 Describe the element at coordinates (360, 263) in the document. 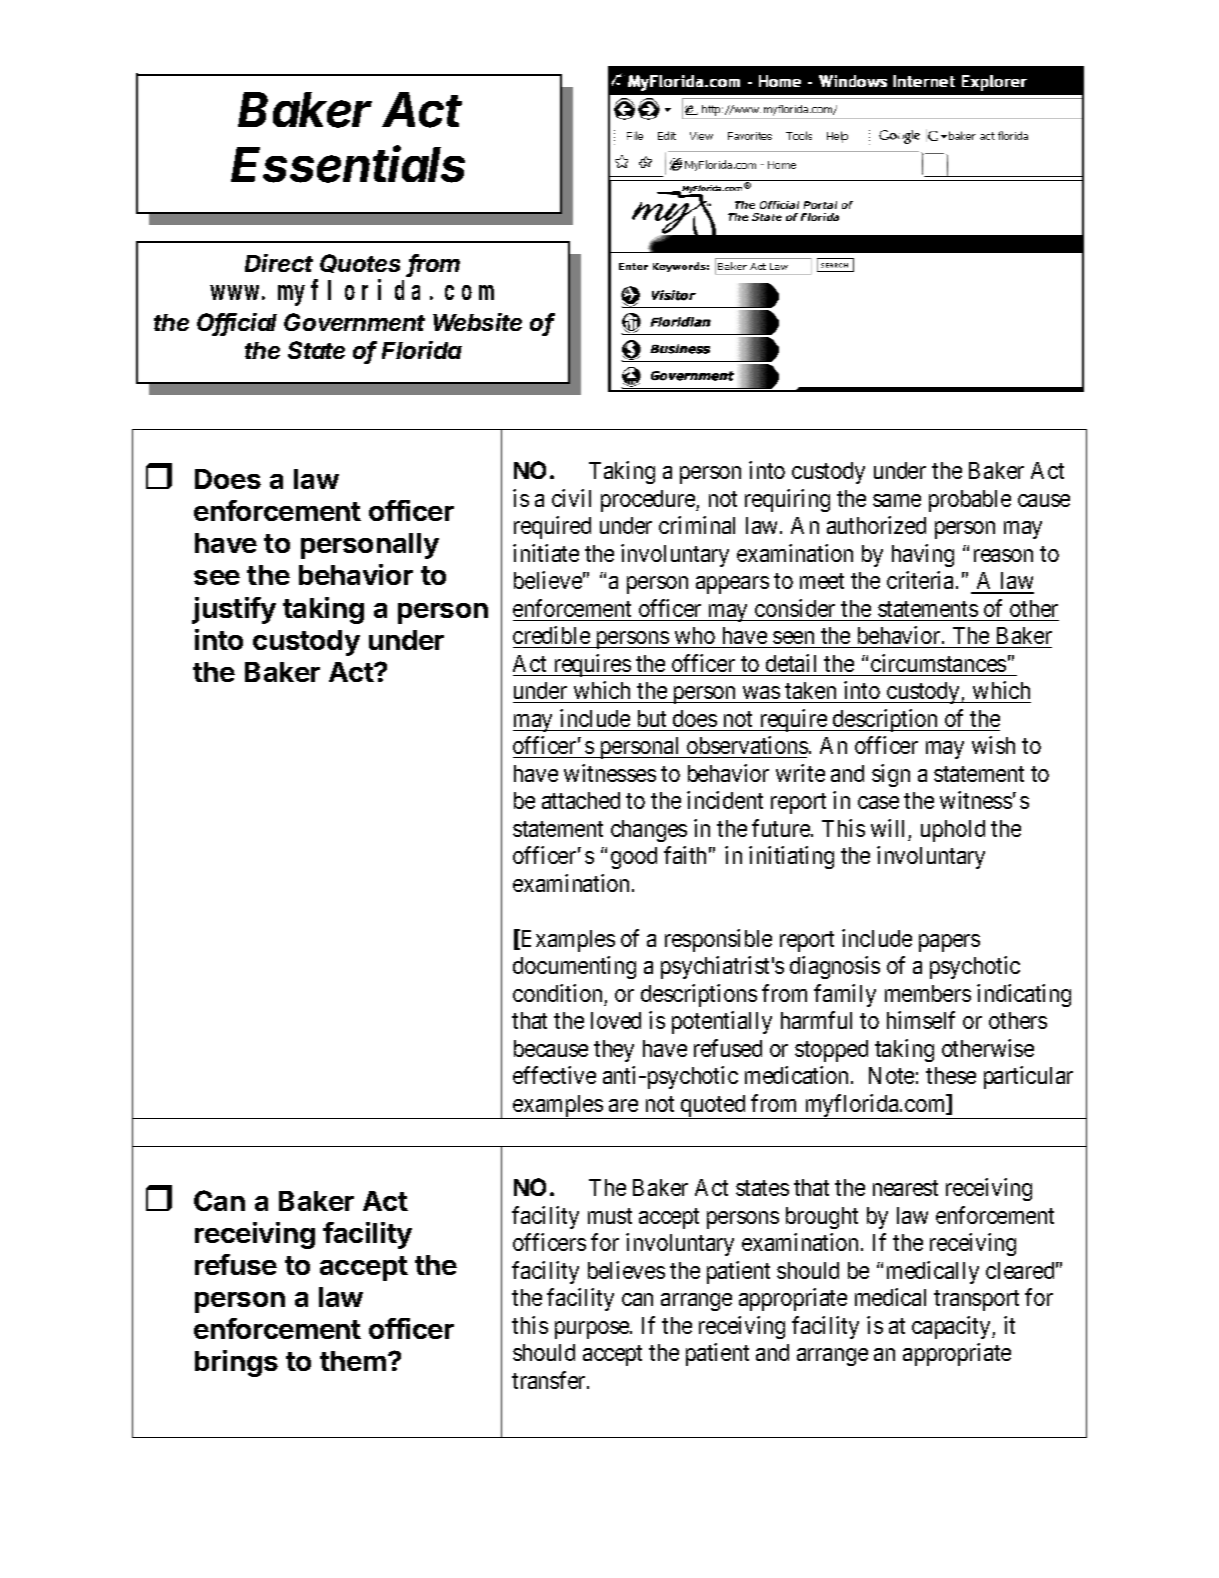

I see `Quotes` at that location.
